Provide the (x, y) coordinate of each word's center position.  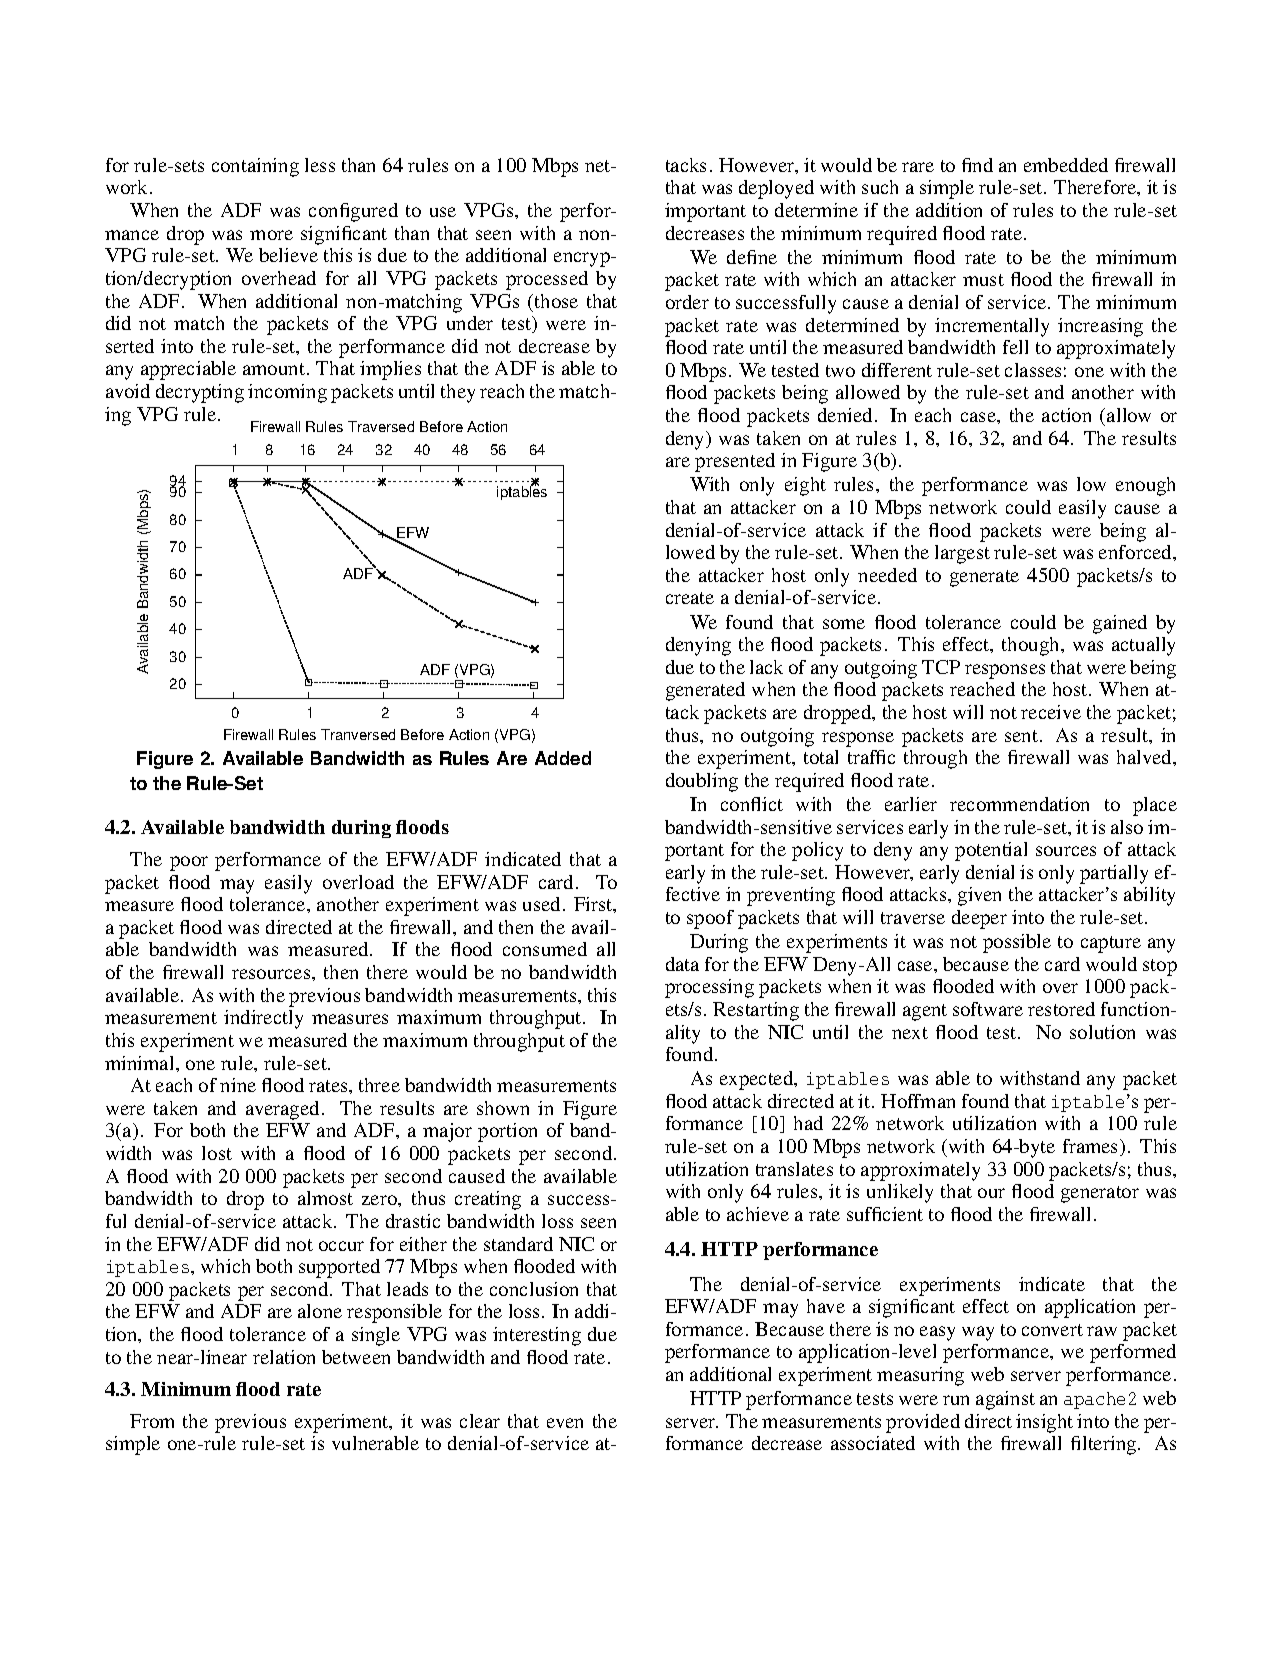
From (152, 1421)
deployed (776, 189)
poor (189, 863)
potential (991, 851)
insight (1044, 1423)
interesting (537, 1336)
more (271, 235)
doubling (702, 782)
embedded (1066, 165)
